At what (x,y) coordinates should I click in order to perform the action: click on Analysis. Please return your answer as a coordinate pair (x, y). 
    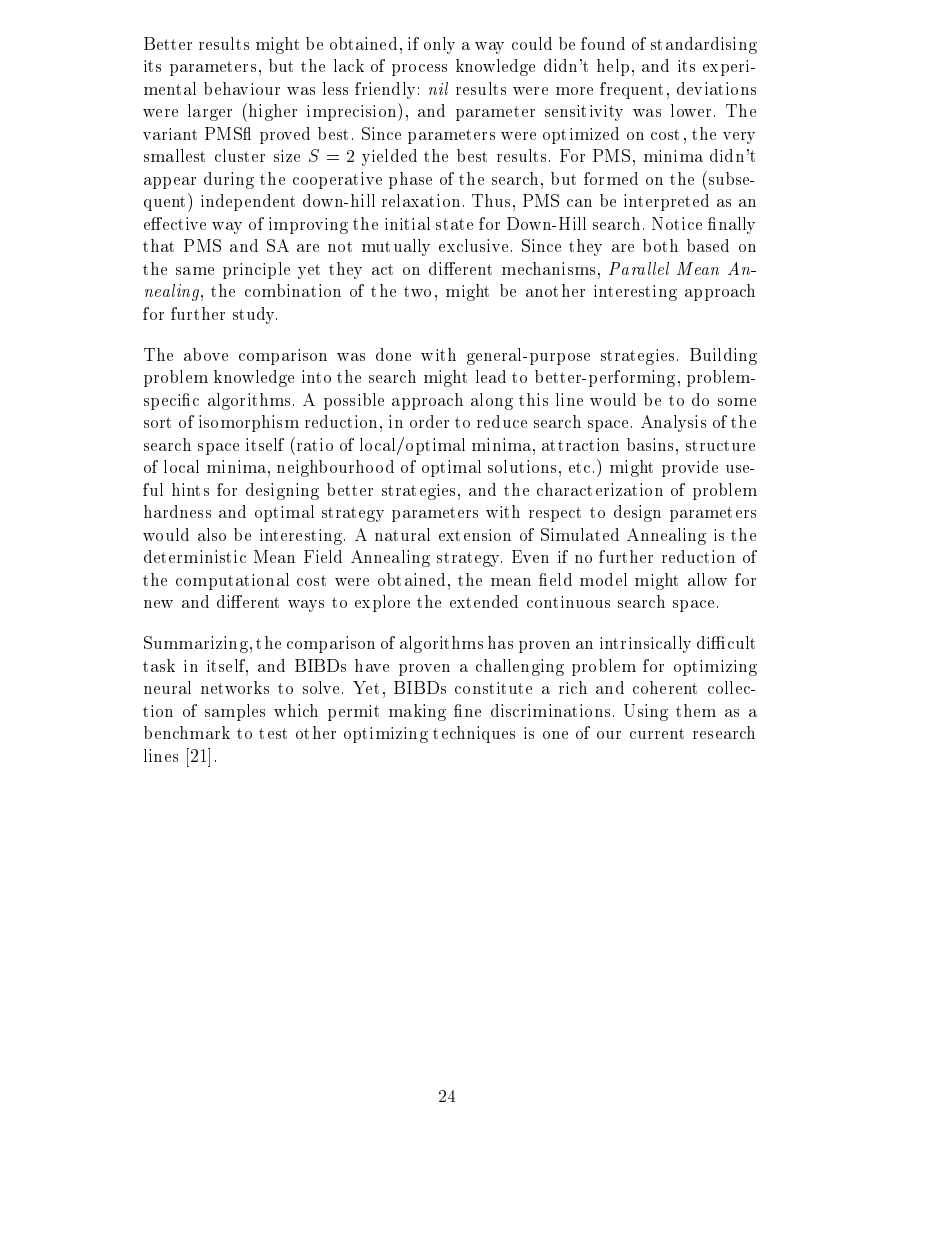
    Looking at the image, I should click on (673, 423).
